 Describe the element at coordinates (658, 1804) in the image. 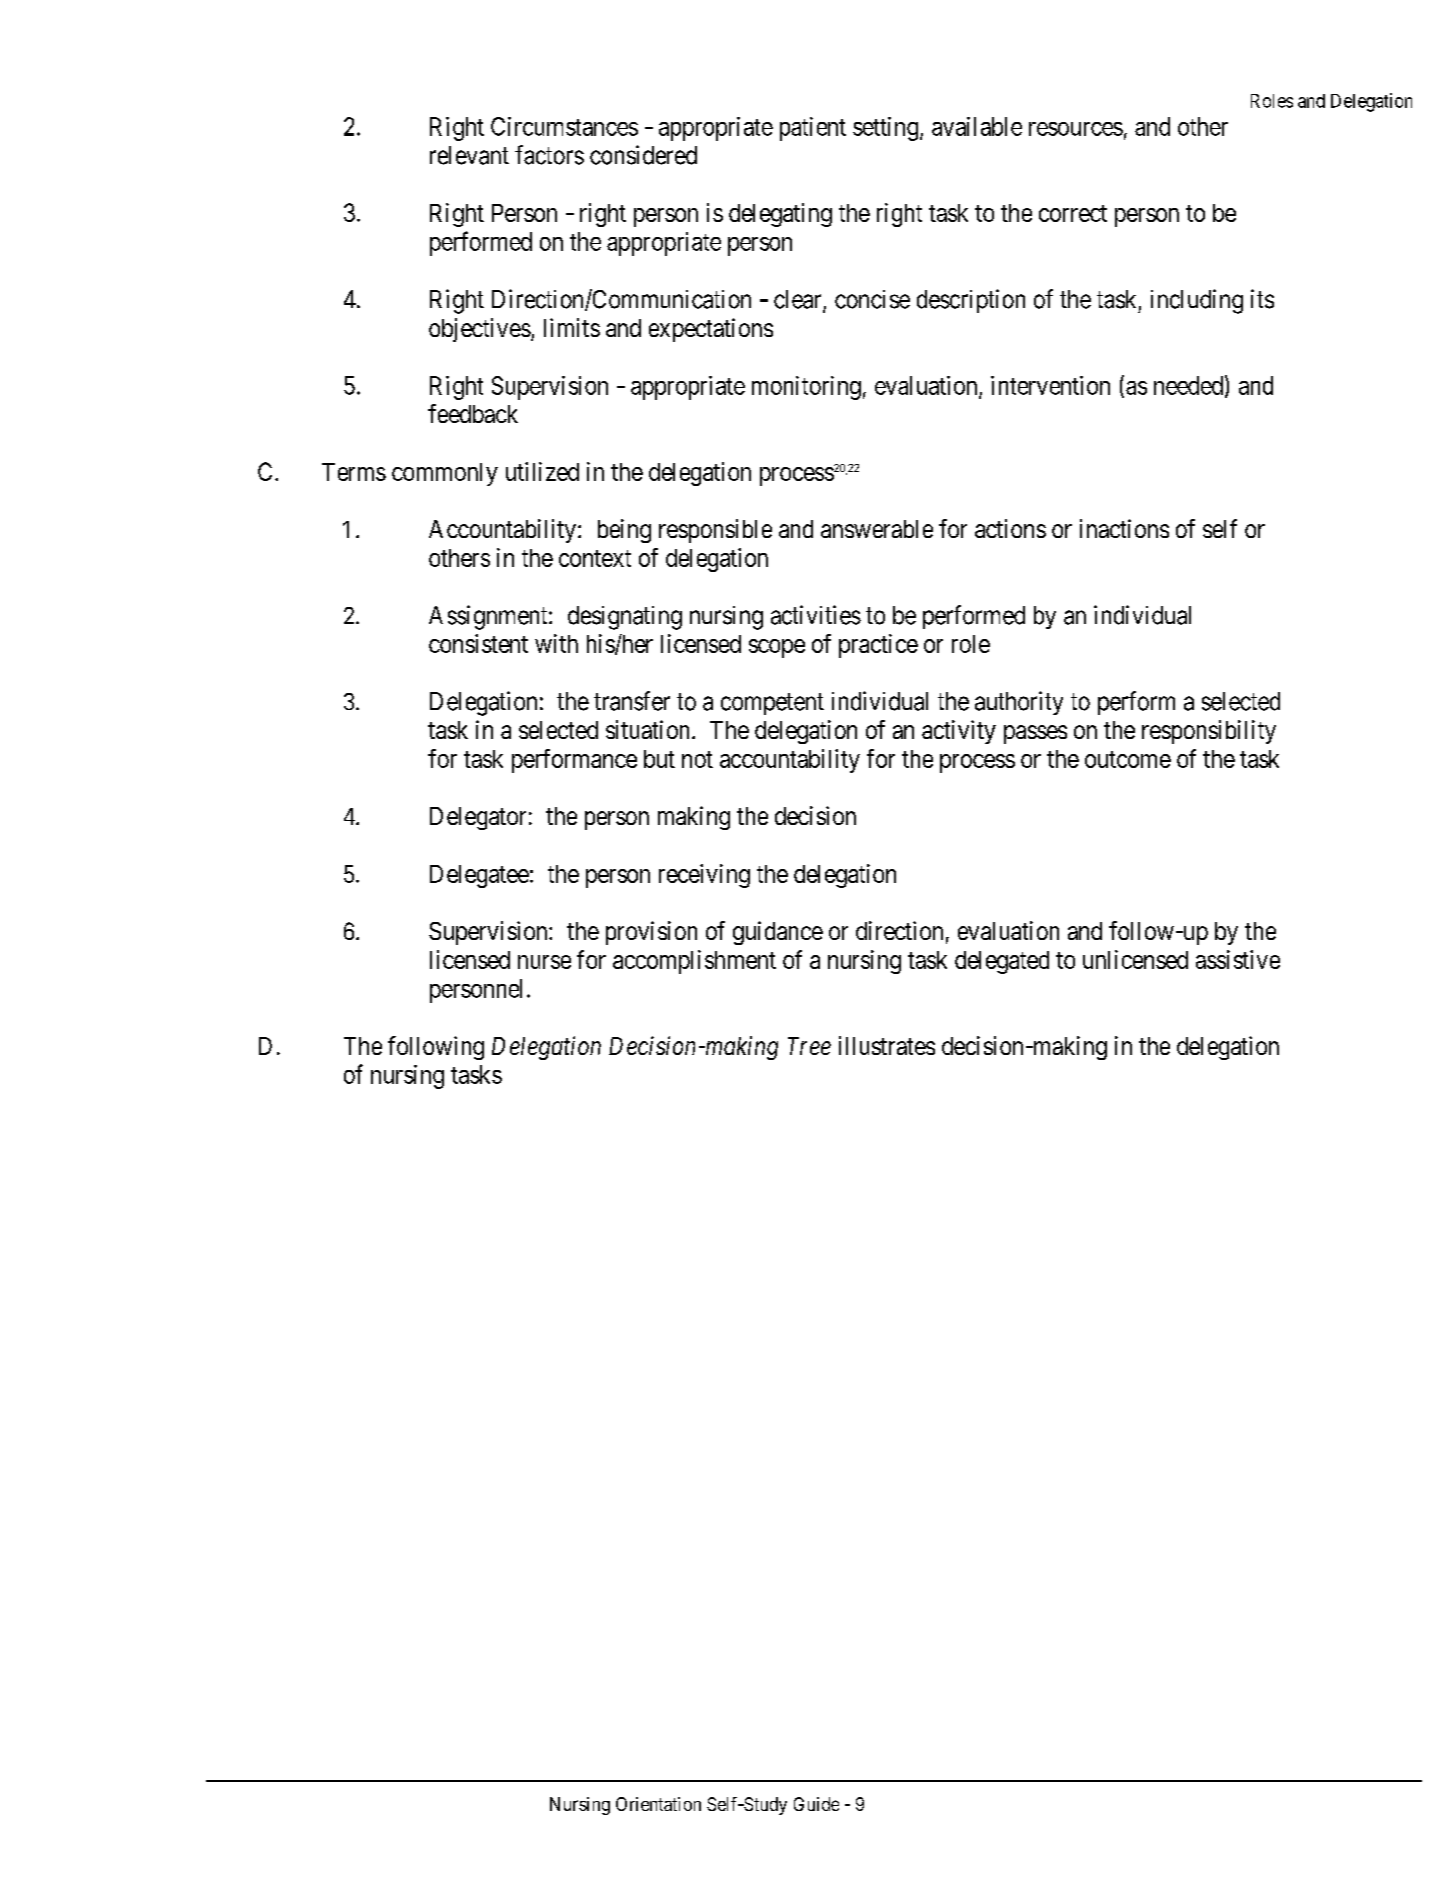

I see `Orientation` at that location.
